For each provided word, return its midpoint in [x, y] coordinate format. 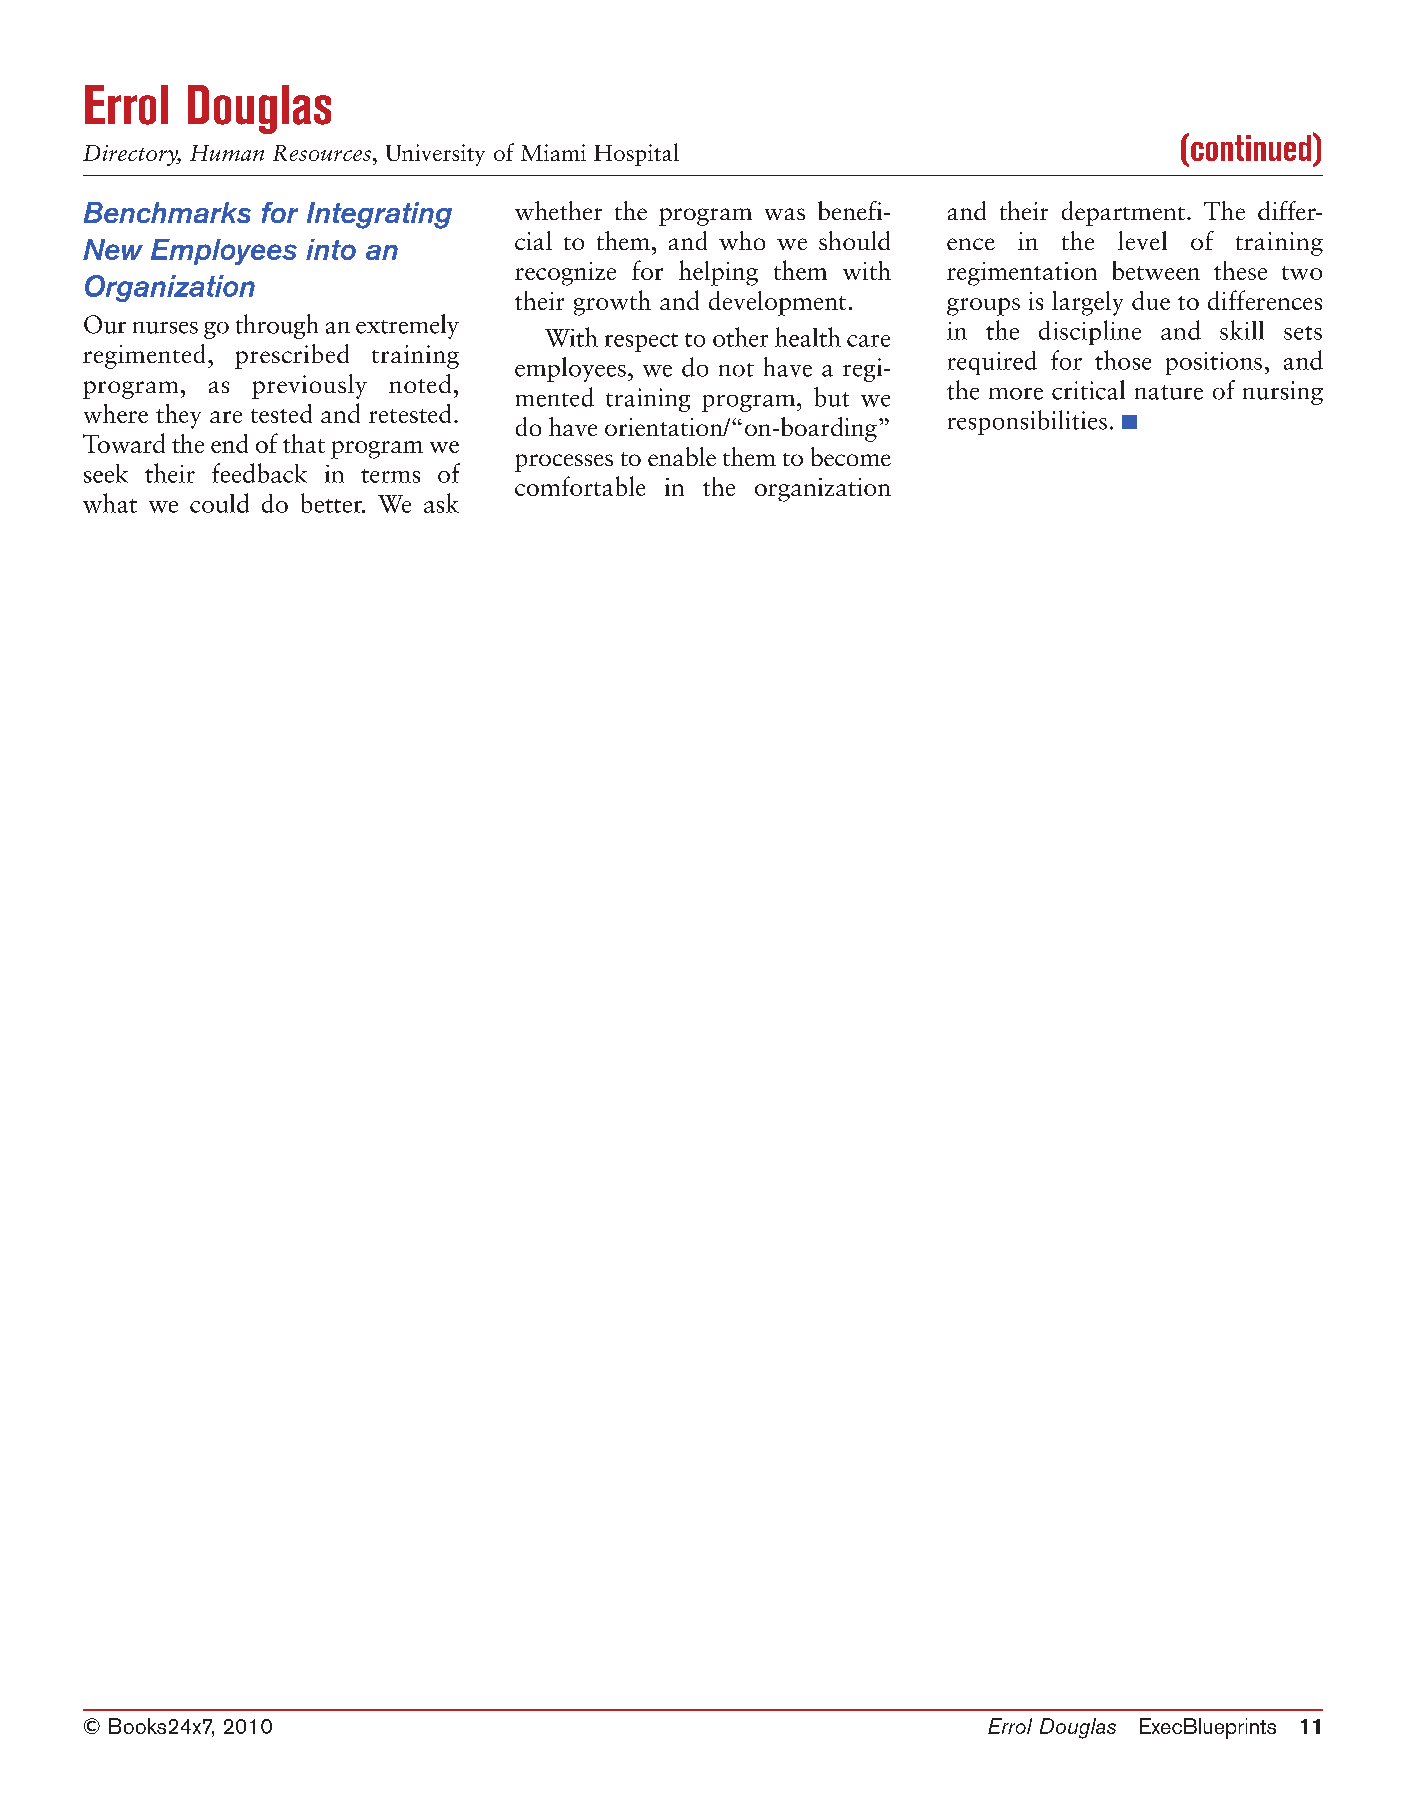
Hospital [636, 154]
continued [1251, 148]
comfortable [580, 486]
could [219, 503]
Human [227, 153]
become [851, 456]
